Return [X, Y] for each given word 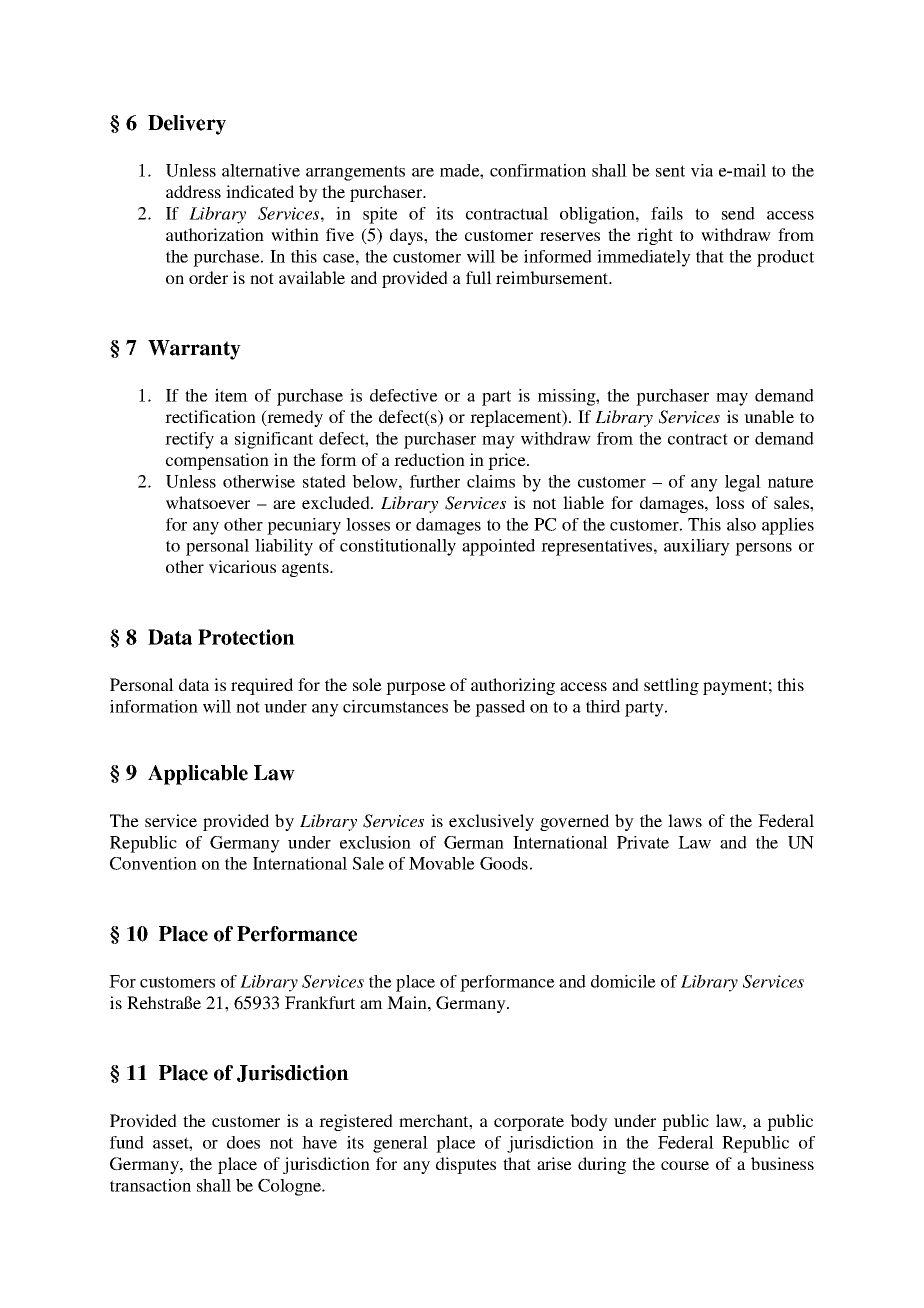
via [702, 170]
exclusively [491, 822]
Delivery [187, 125]
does [243, 1142]
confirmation [538, 170]
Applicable [198, 775]
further [435, 481]
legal [743, 483]
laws [685, 820]
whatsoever [208, 503]
